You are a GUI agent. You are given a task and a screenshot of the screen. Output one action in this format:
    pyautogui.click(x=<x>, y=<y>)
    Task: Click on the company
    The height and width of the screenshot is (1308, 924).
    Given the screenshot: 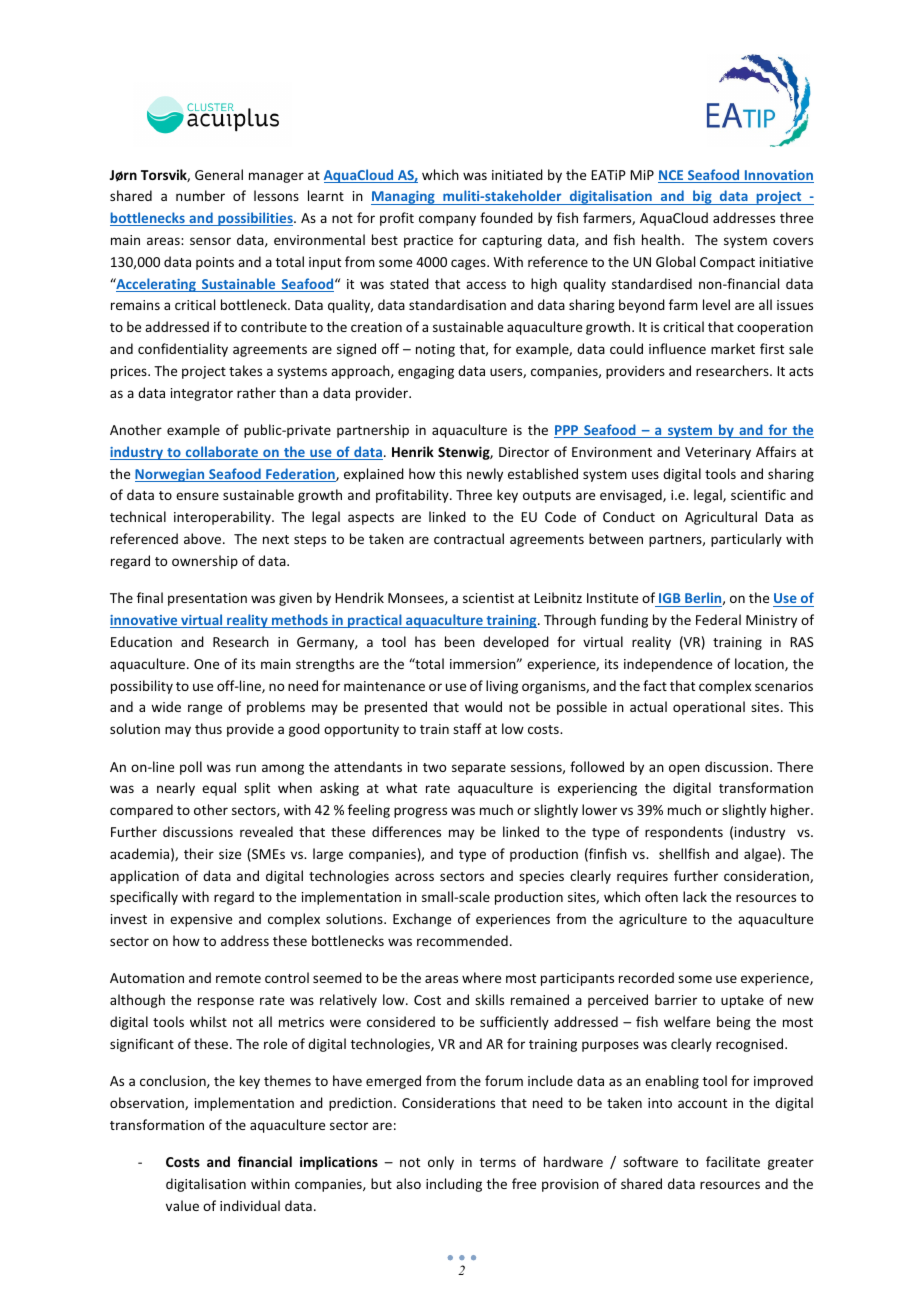 What is the action you would take?
    pyautogui.click(x=447, y=220)
